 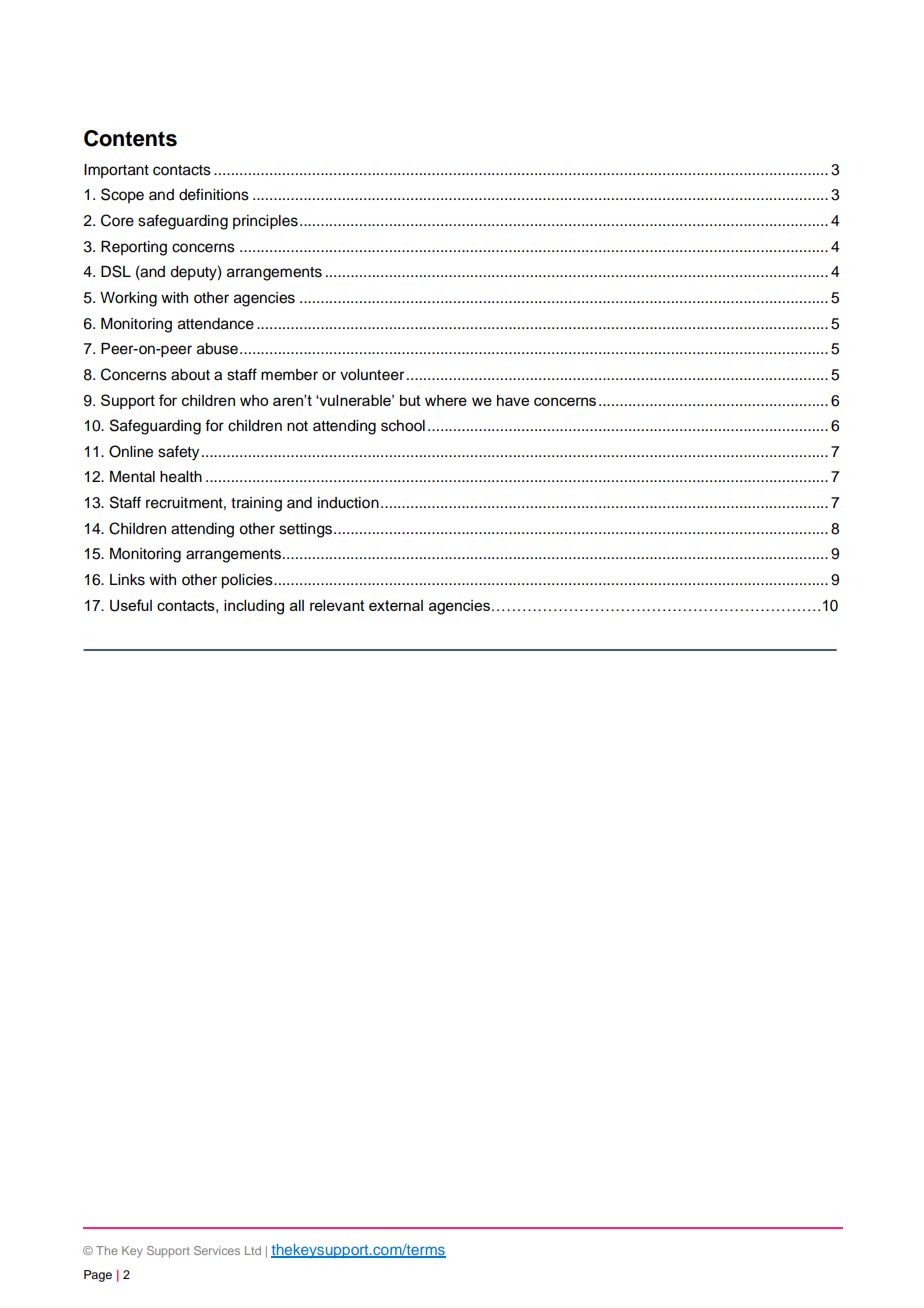 I want to click on Page, so click(x=98, y=1276).
